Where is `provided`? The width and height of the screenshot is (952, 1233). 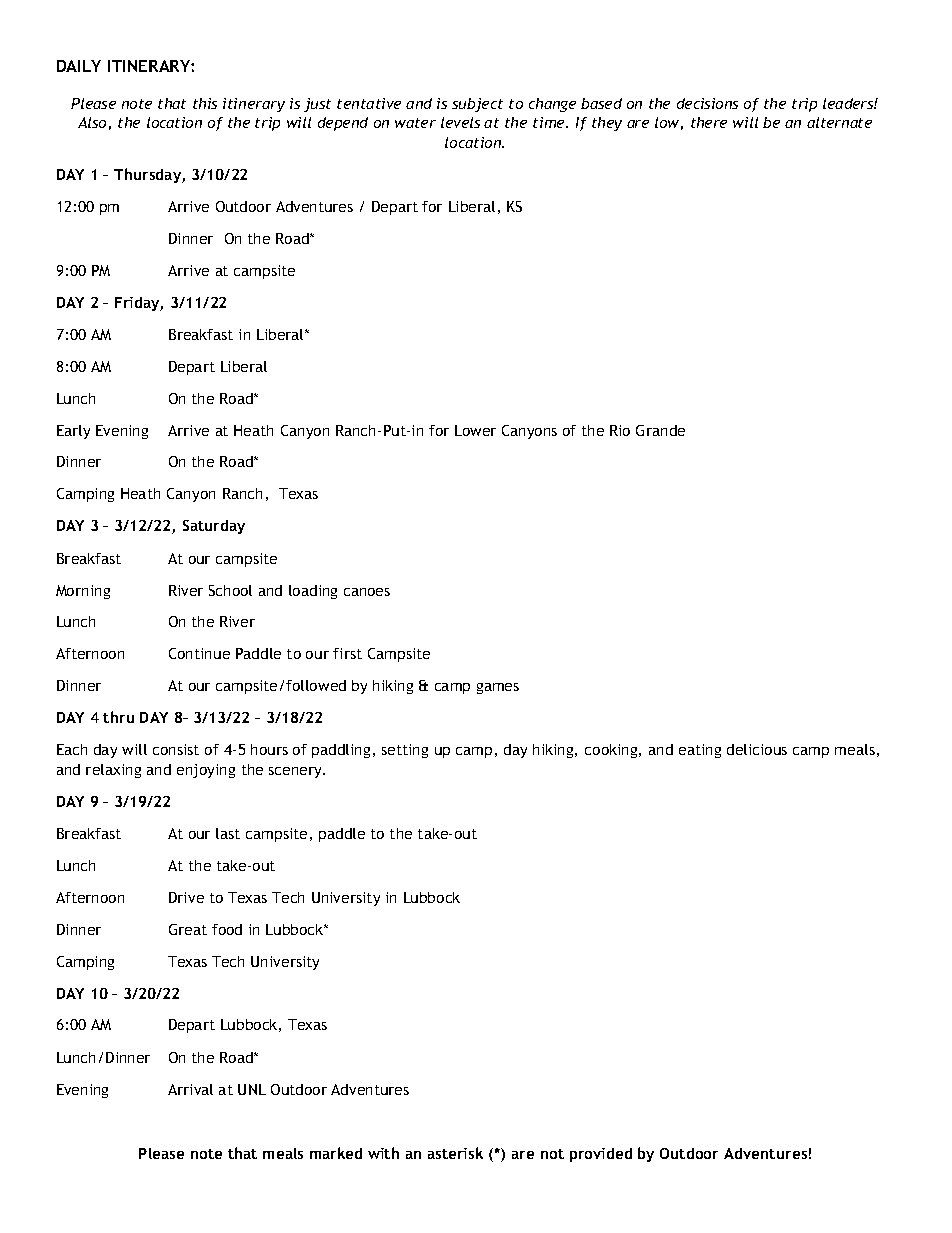 provided is located at coordinates (601, 1155).
